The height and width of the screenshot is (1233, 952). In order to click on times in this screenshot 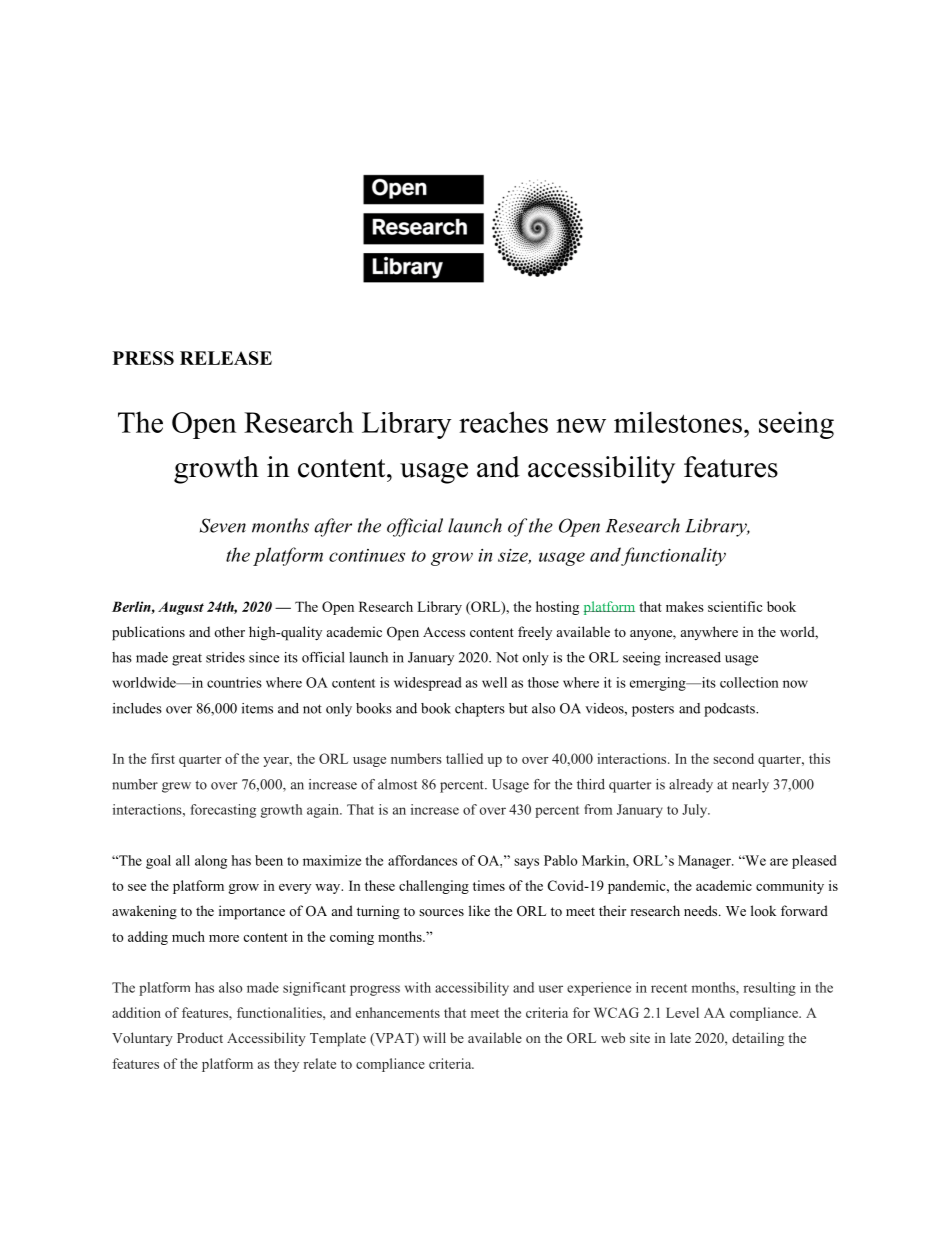, I will do `click(489, 885)`.
